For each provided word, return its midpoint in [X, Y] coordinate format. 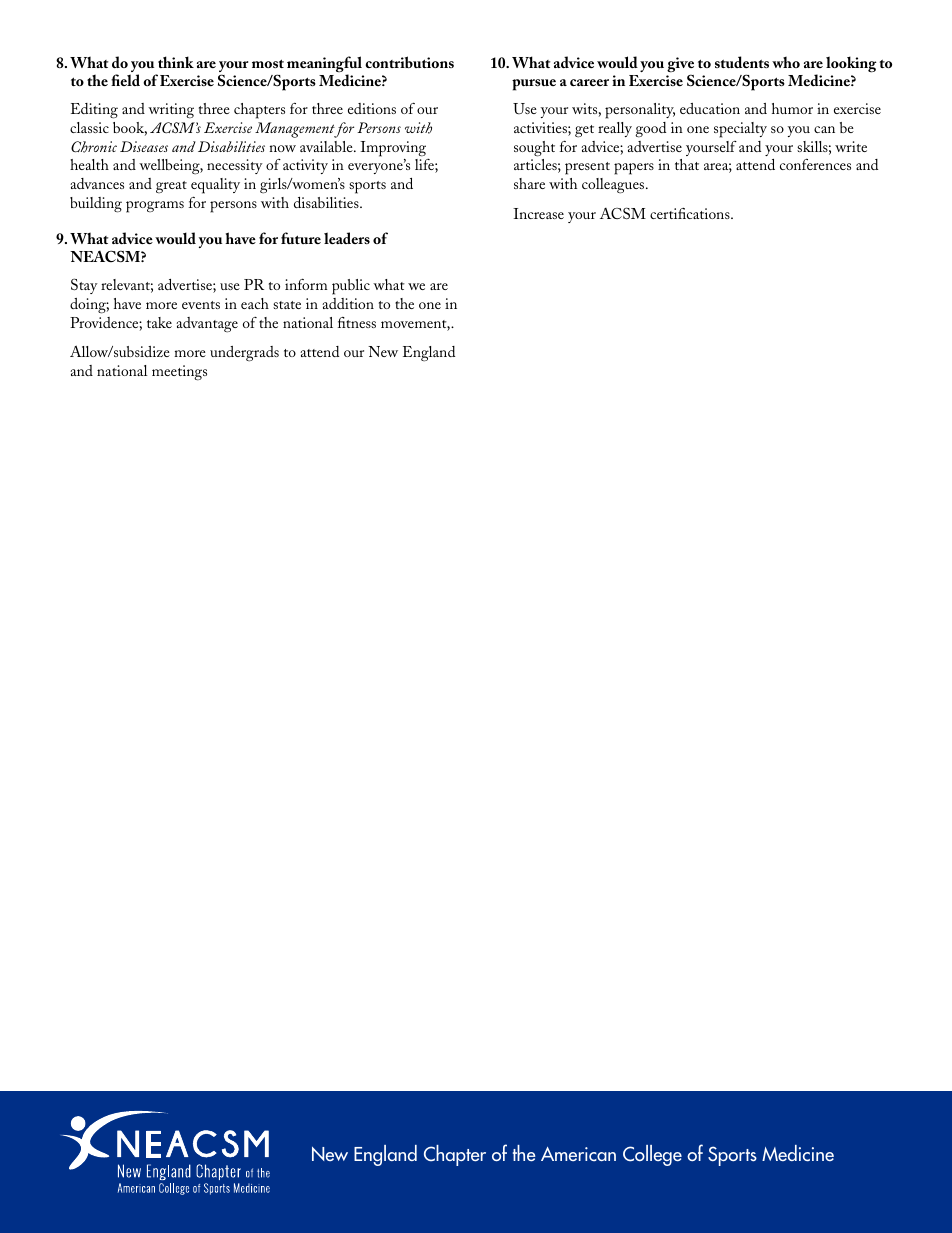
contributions [409, 62]
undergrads [244, 354]
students [742, 62]
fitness [357, 322]
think [176, 62]
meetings [179, 373]
